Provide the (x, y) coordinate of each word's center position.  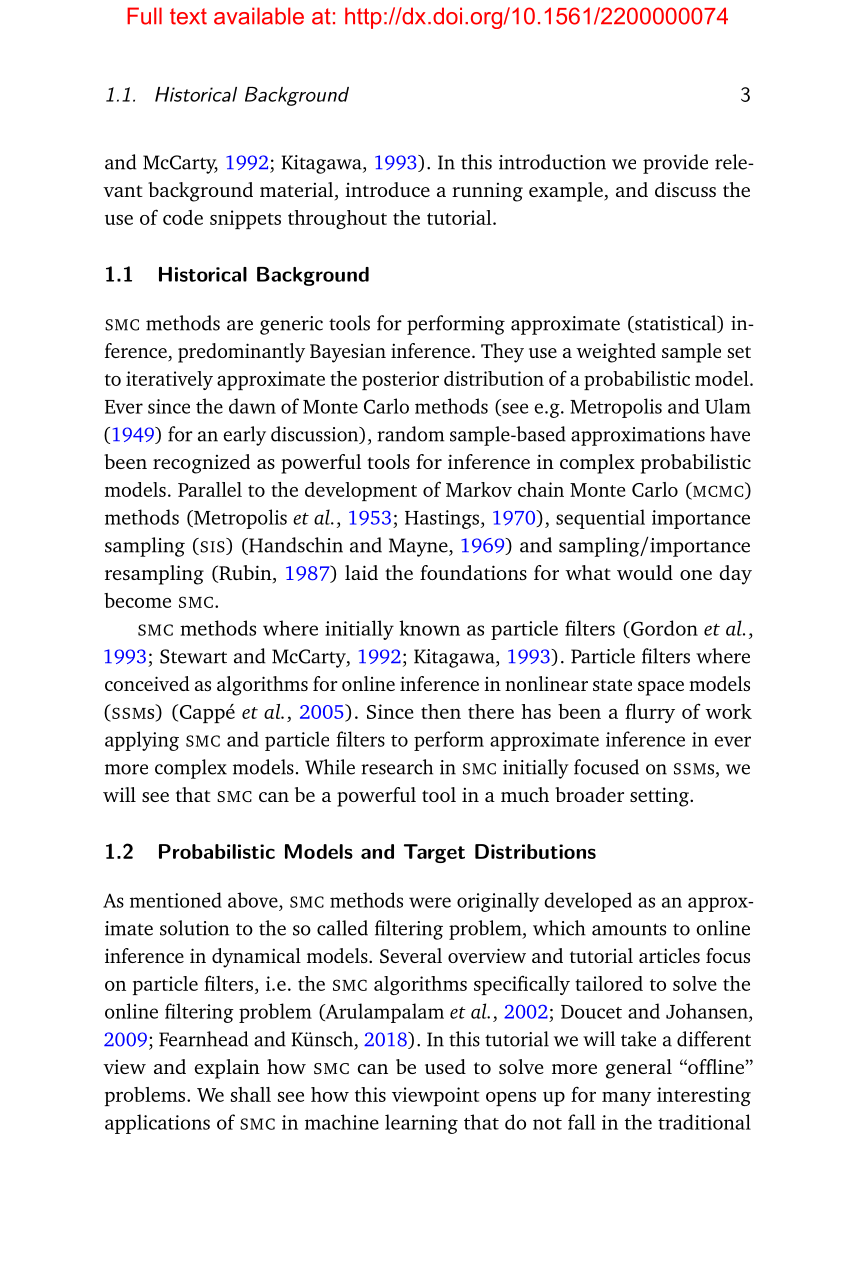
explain (227, 1069)
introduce (387, 189)
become (137, 600)
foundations (473, 572)
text (188, 16)
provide (675, 164)
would (645, 572)
